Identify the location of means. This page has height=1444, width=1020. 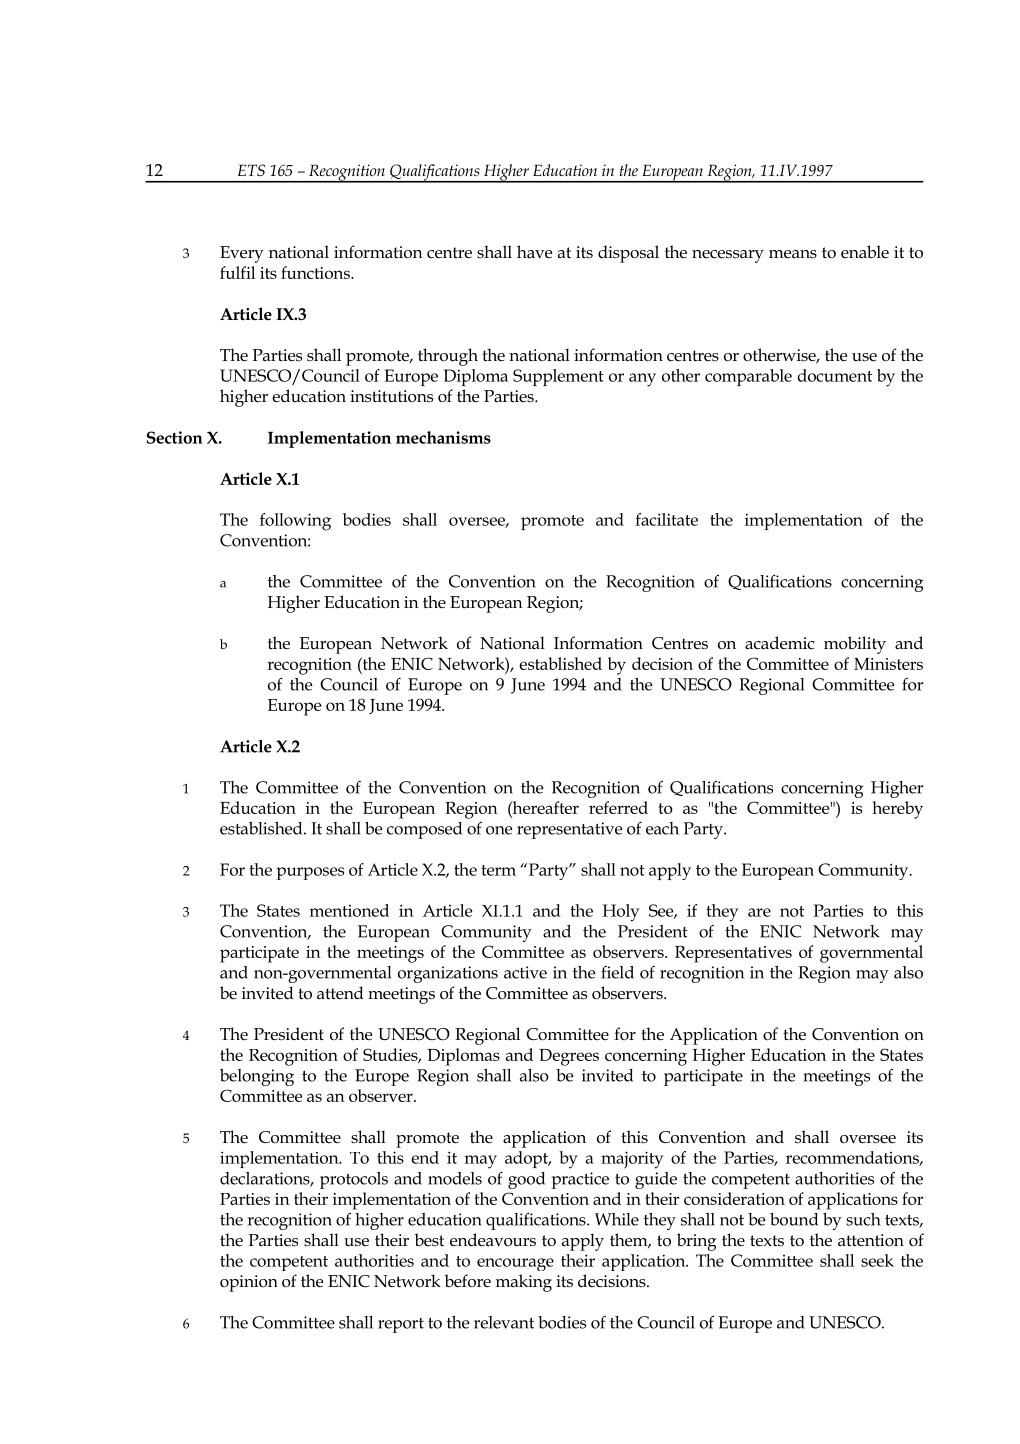
(793, 254).
